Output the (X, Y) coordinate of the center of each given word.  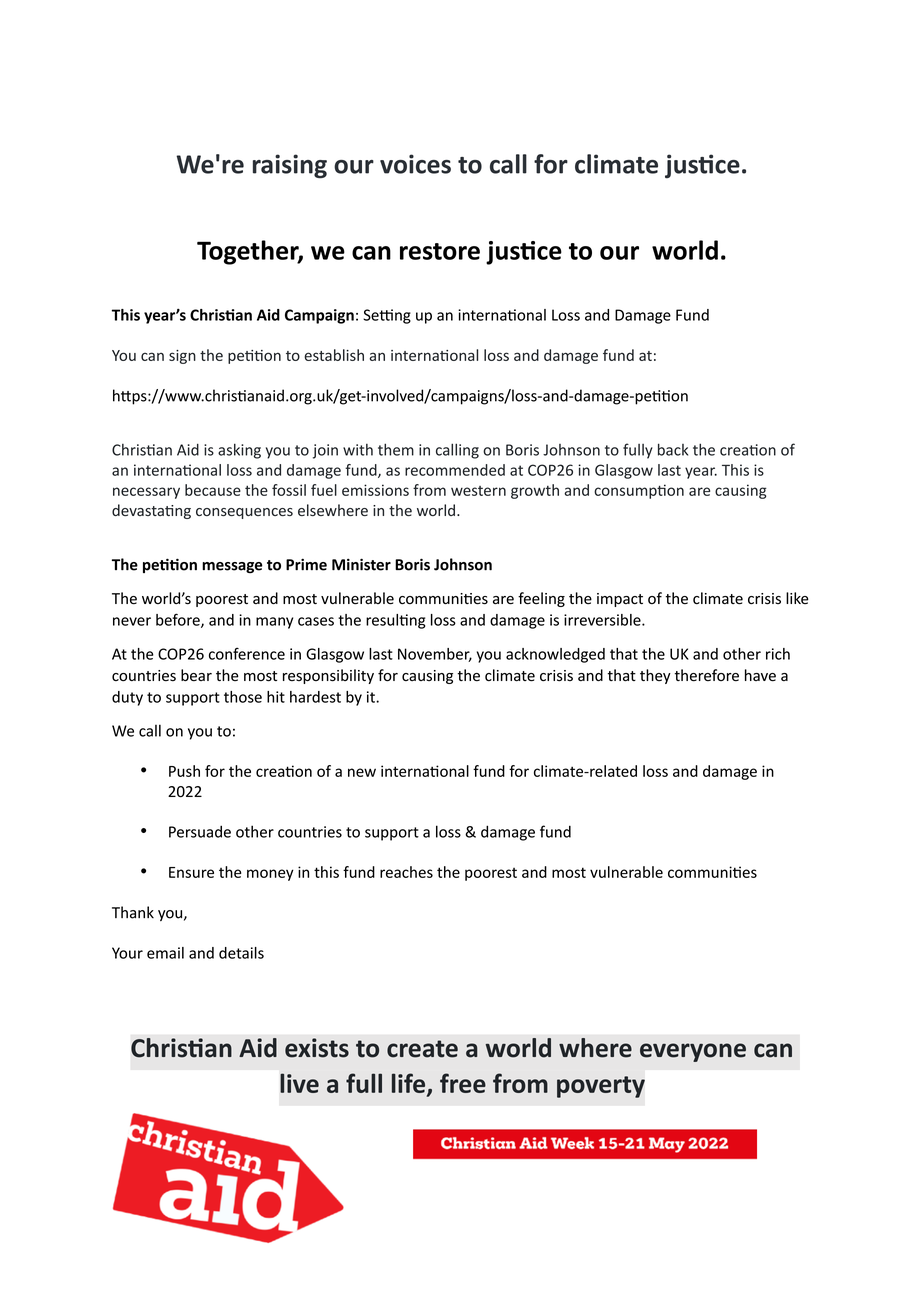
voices (415, 164)
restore (440, 251)
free (463, 1083)
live (299, 1083)
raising (290, 166)
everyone (693, 1052)
